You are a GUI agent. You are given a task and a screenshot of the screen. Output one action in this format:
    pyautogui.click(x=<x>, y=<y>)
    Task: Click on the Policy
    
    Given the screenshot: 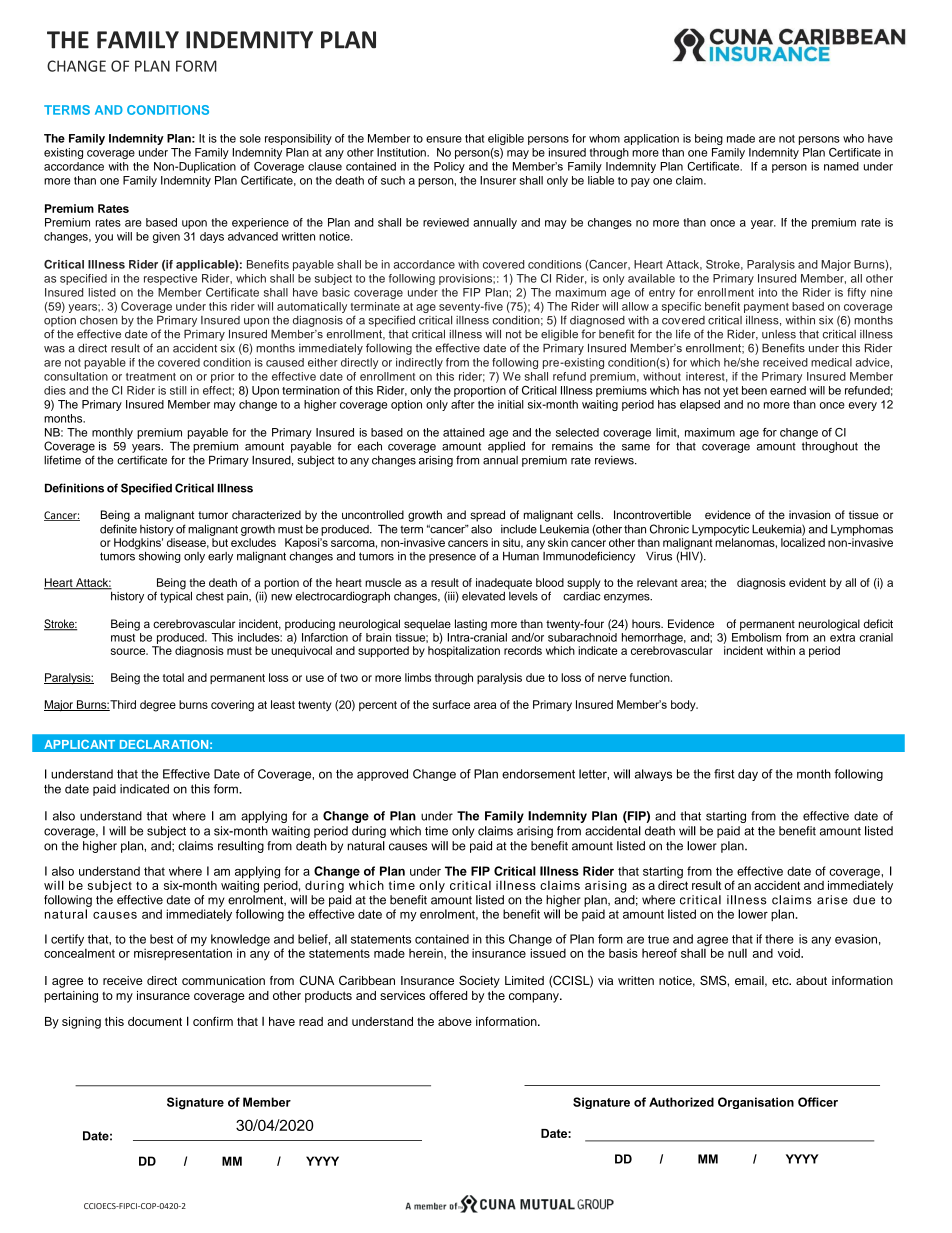 What is the action you would take?
    pyautogui.click(x=449, y=167)
